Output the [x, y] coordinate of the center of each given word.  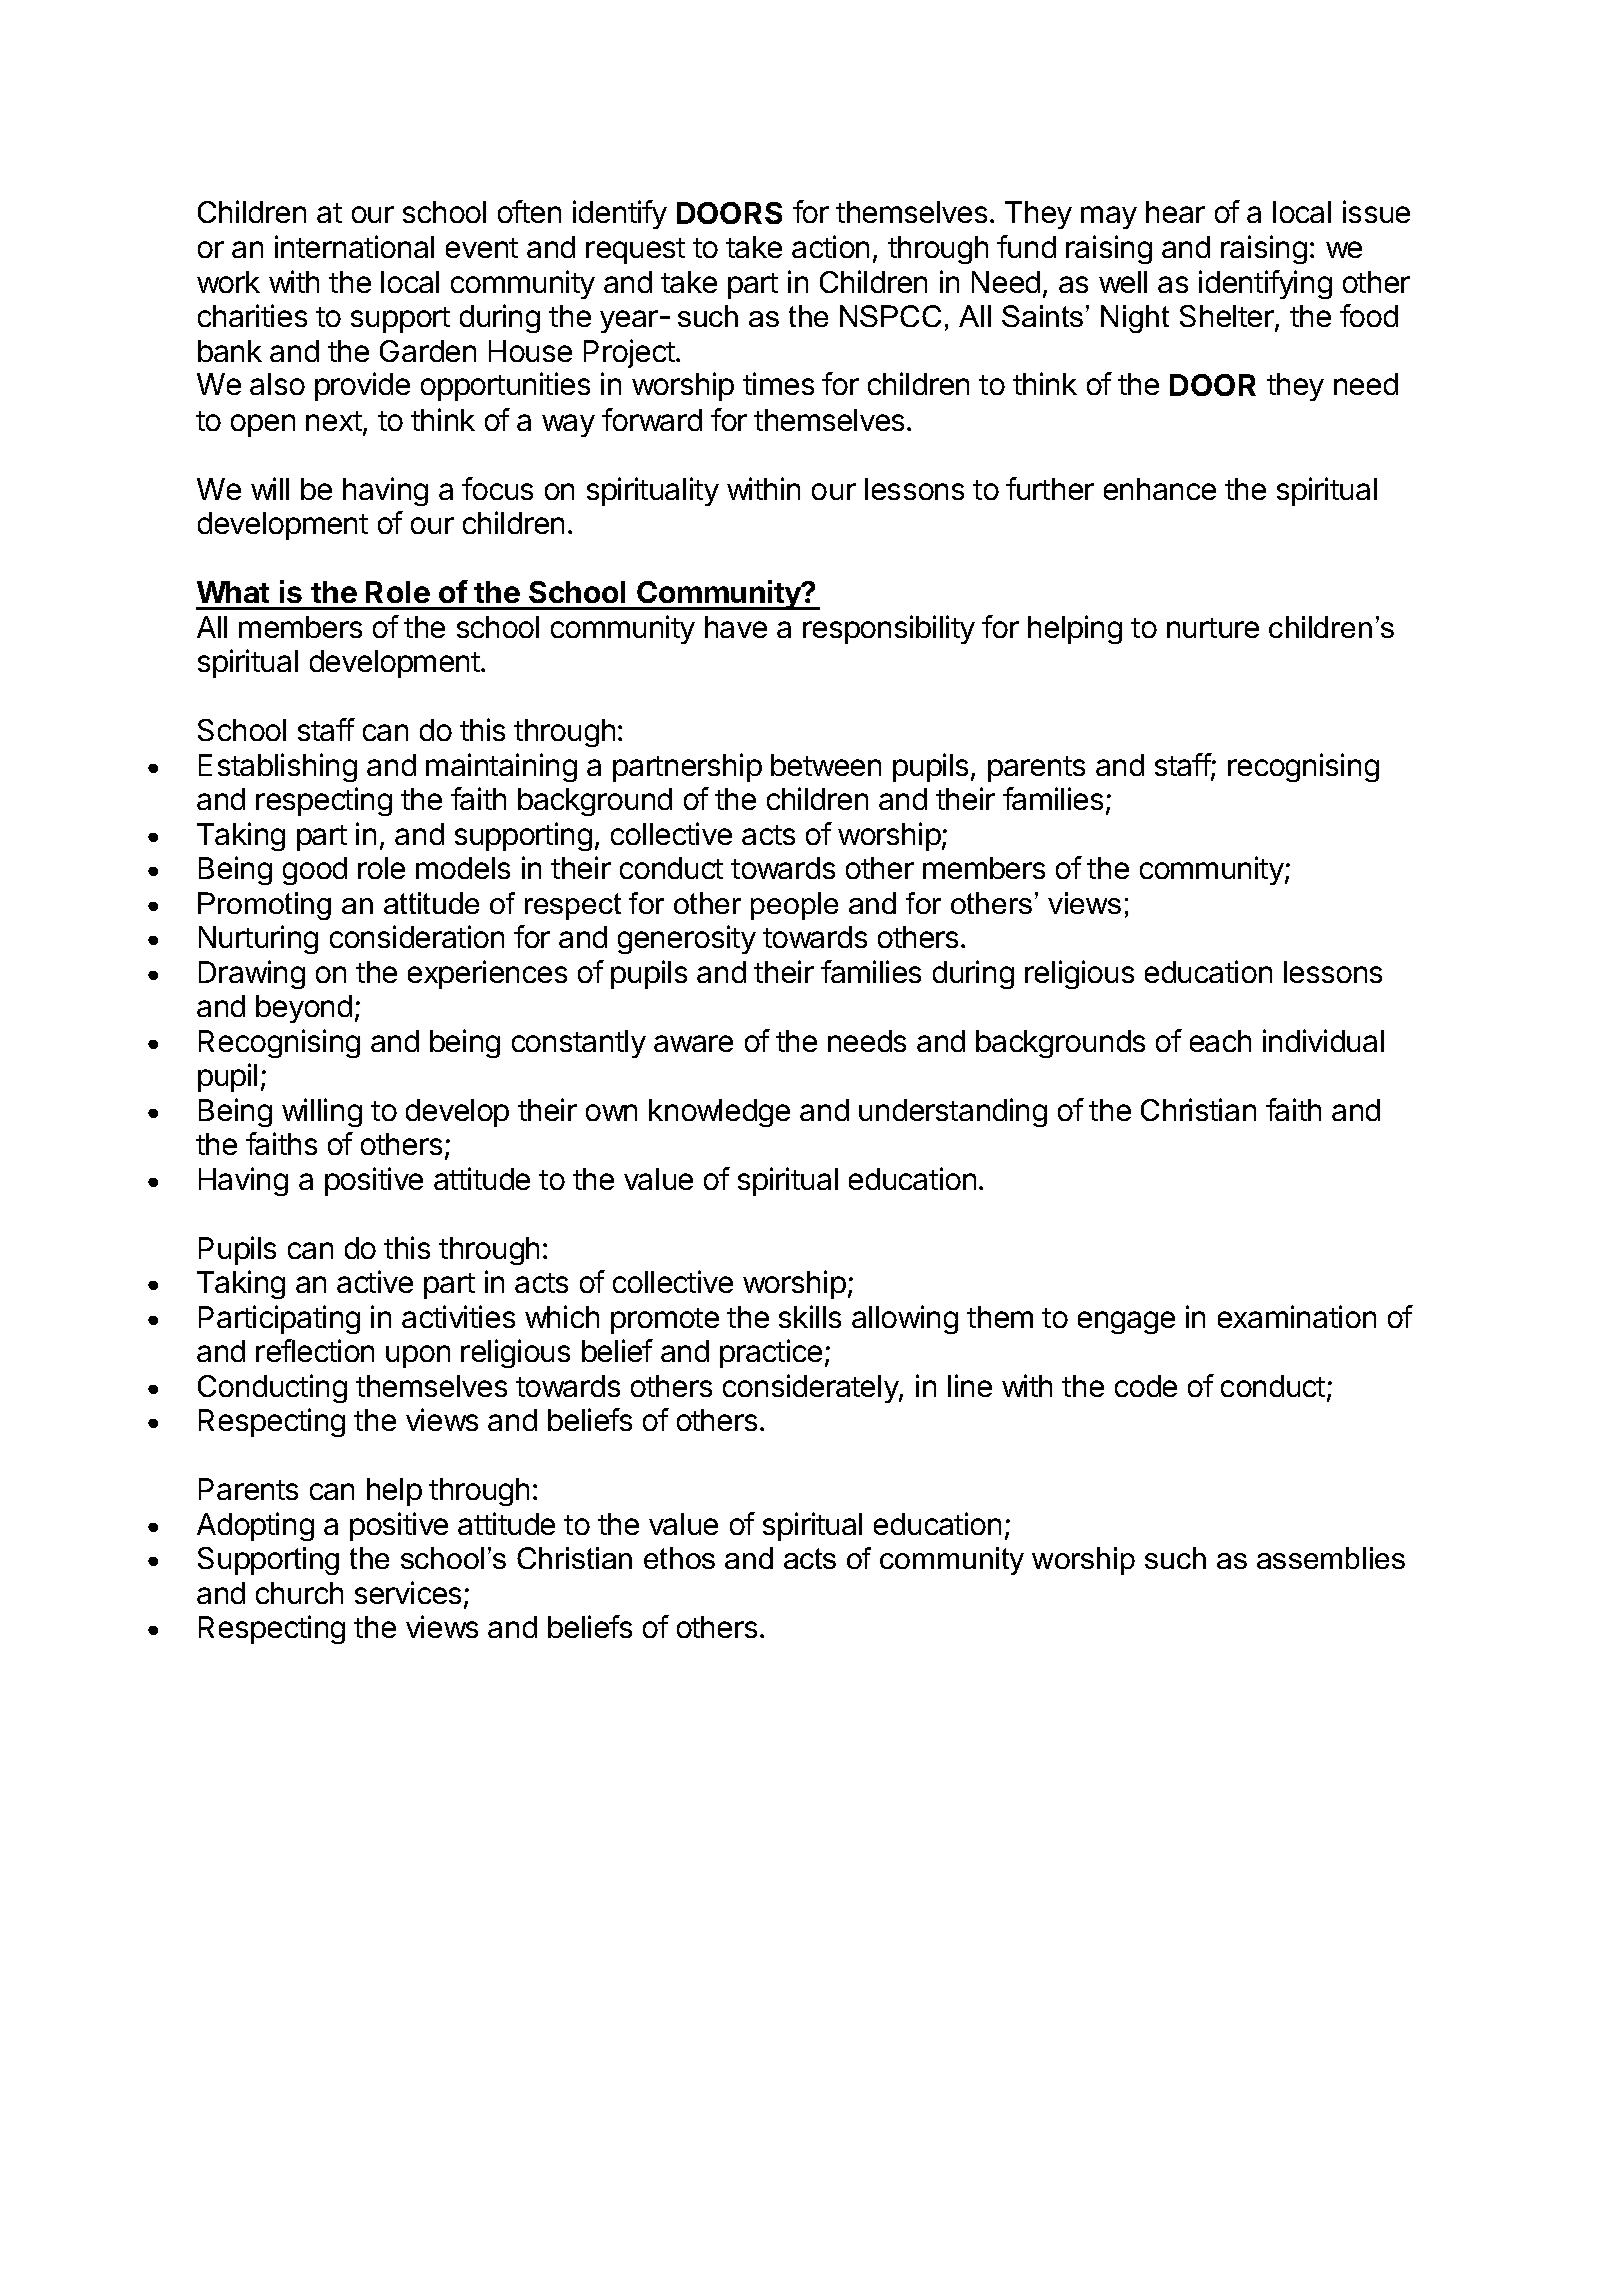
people [794, 906]
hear [1175, 212]
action [830, 246]
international [354, 246]
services [408, 1592]
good [315, 871]
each [1220, 1041]
